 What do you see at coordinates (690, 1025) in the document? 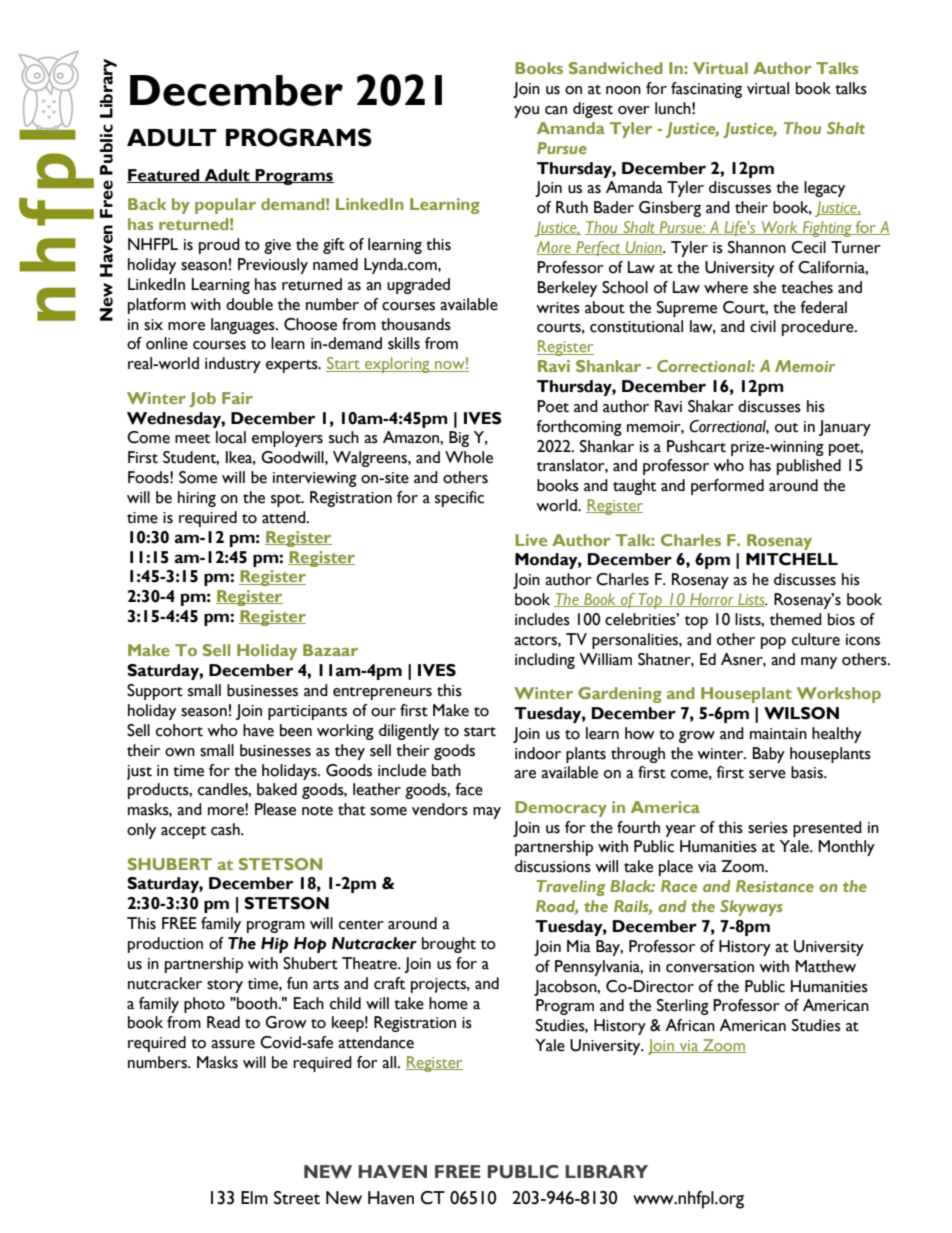
I see `African` at bounding box center [690, 1025].
